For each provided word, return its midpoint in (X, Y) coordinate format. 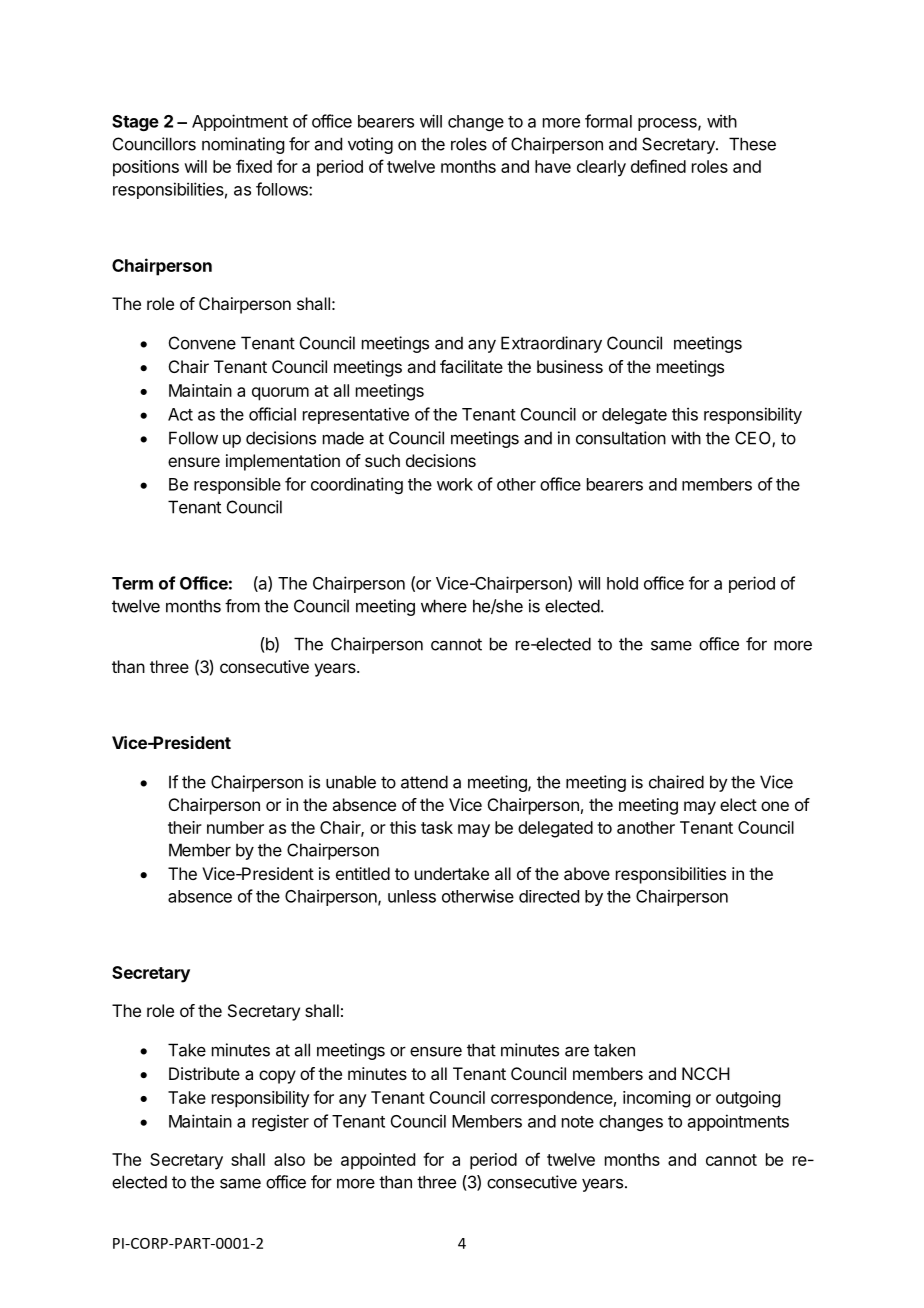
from (242, 606)
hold (622, 583)
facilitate (471, 366)
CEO (754, 439)
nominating (243, 145)
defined (658, 166)
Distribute (204, 1073)
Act (180, 414)
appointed (378, 1161)
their (185, 827)
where (444, 606)
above (587, 873)
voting (370, 145)
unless (412, 896)
